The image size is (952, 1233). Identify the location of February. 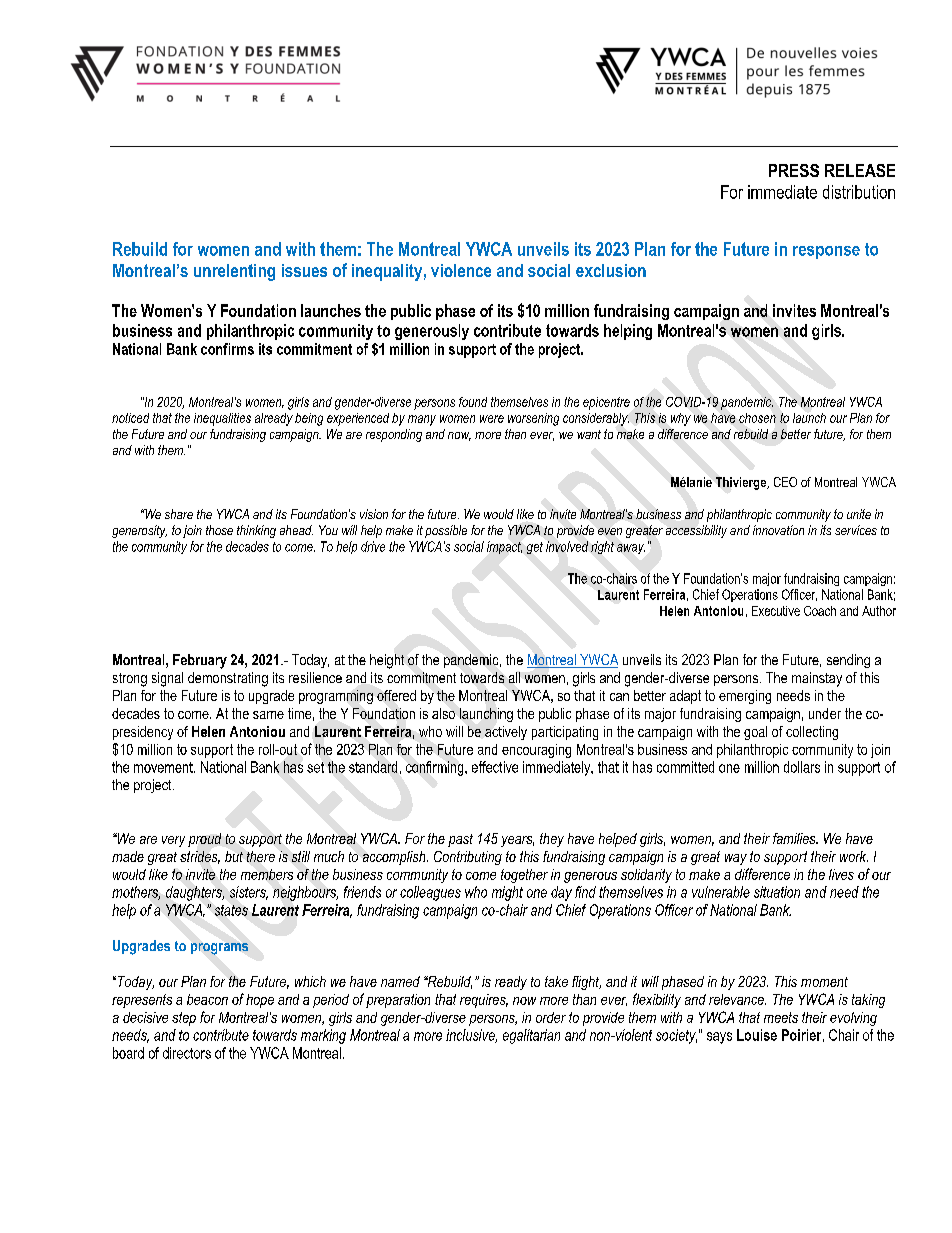
(200, 661).
